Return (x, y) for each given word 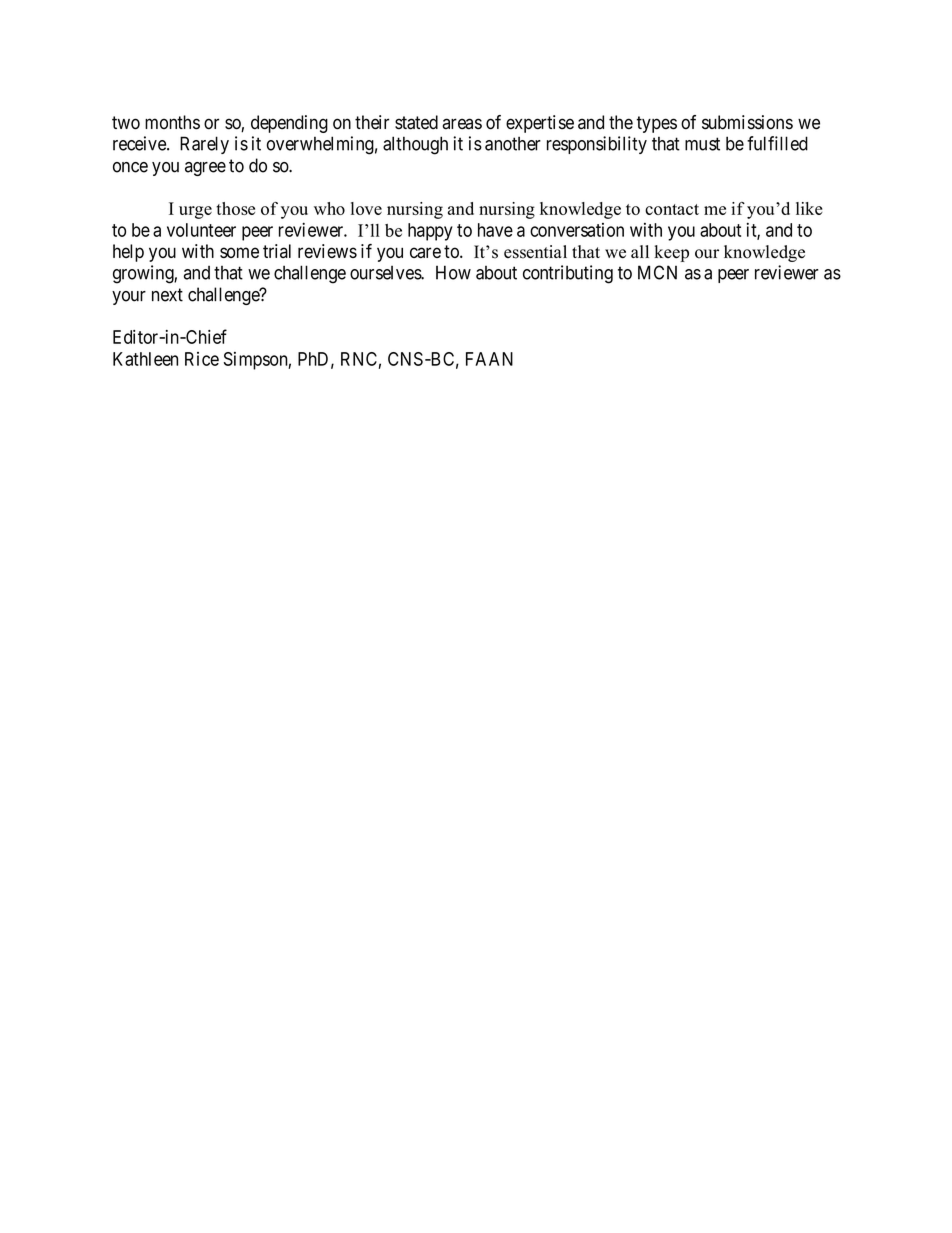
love (366, 208)
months (172, 122)
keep (671, 253)
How (453, 272)
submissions (747, 122)
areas (462, 124)
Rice (202, 359)
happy (430, 232)
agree (205, 169)
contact (672, 209)
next (167, 295)
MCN (657, 272)
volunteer (201, 230)
